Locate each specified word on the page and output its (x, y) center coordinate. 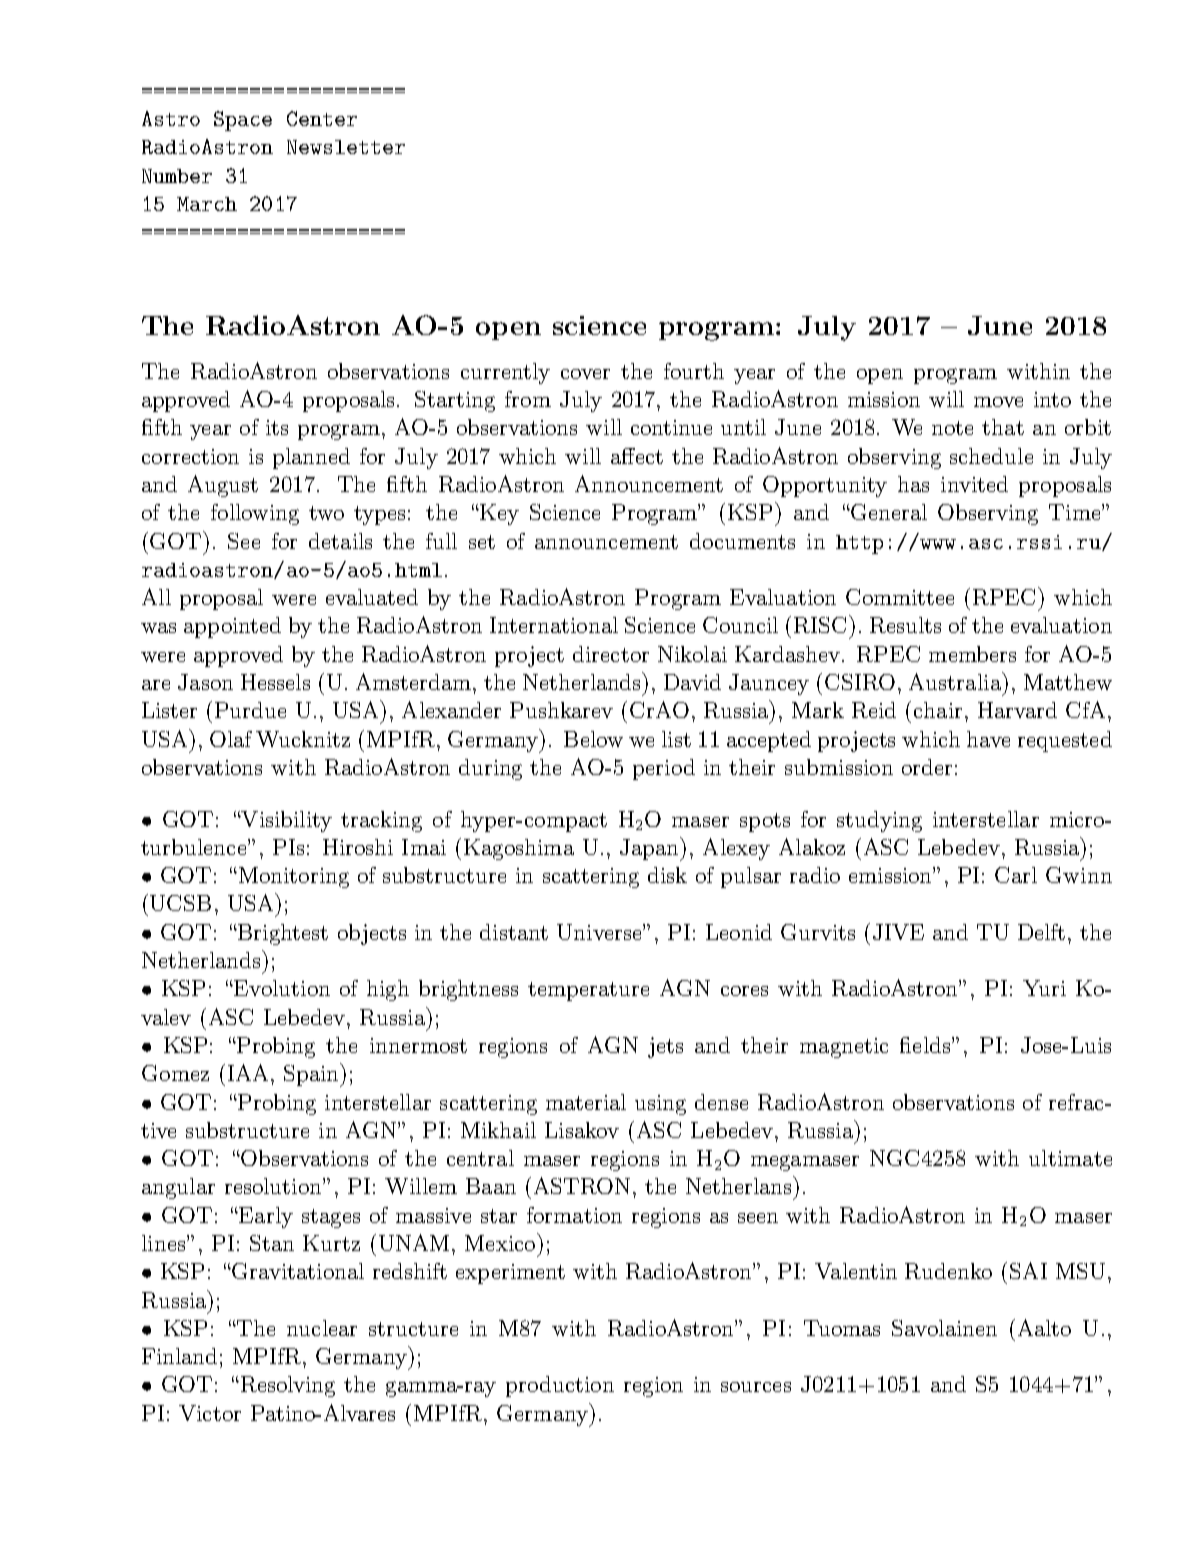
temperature (588, 991)
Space (243, 121)
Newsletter (346, 147)
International (554, 625)
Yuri (1044, 988)
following (255, 514)
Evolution (281, 988)
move (998, 402)
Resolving (286, 1386)
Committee (900, 597)
